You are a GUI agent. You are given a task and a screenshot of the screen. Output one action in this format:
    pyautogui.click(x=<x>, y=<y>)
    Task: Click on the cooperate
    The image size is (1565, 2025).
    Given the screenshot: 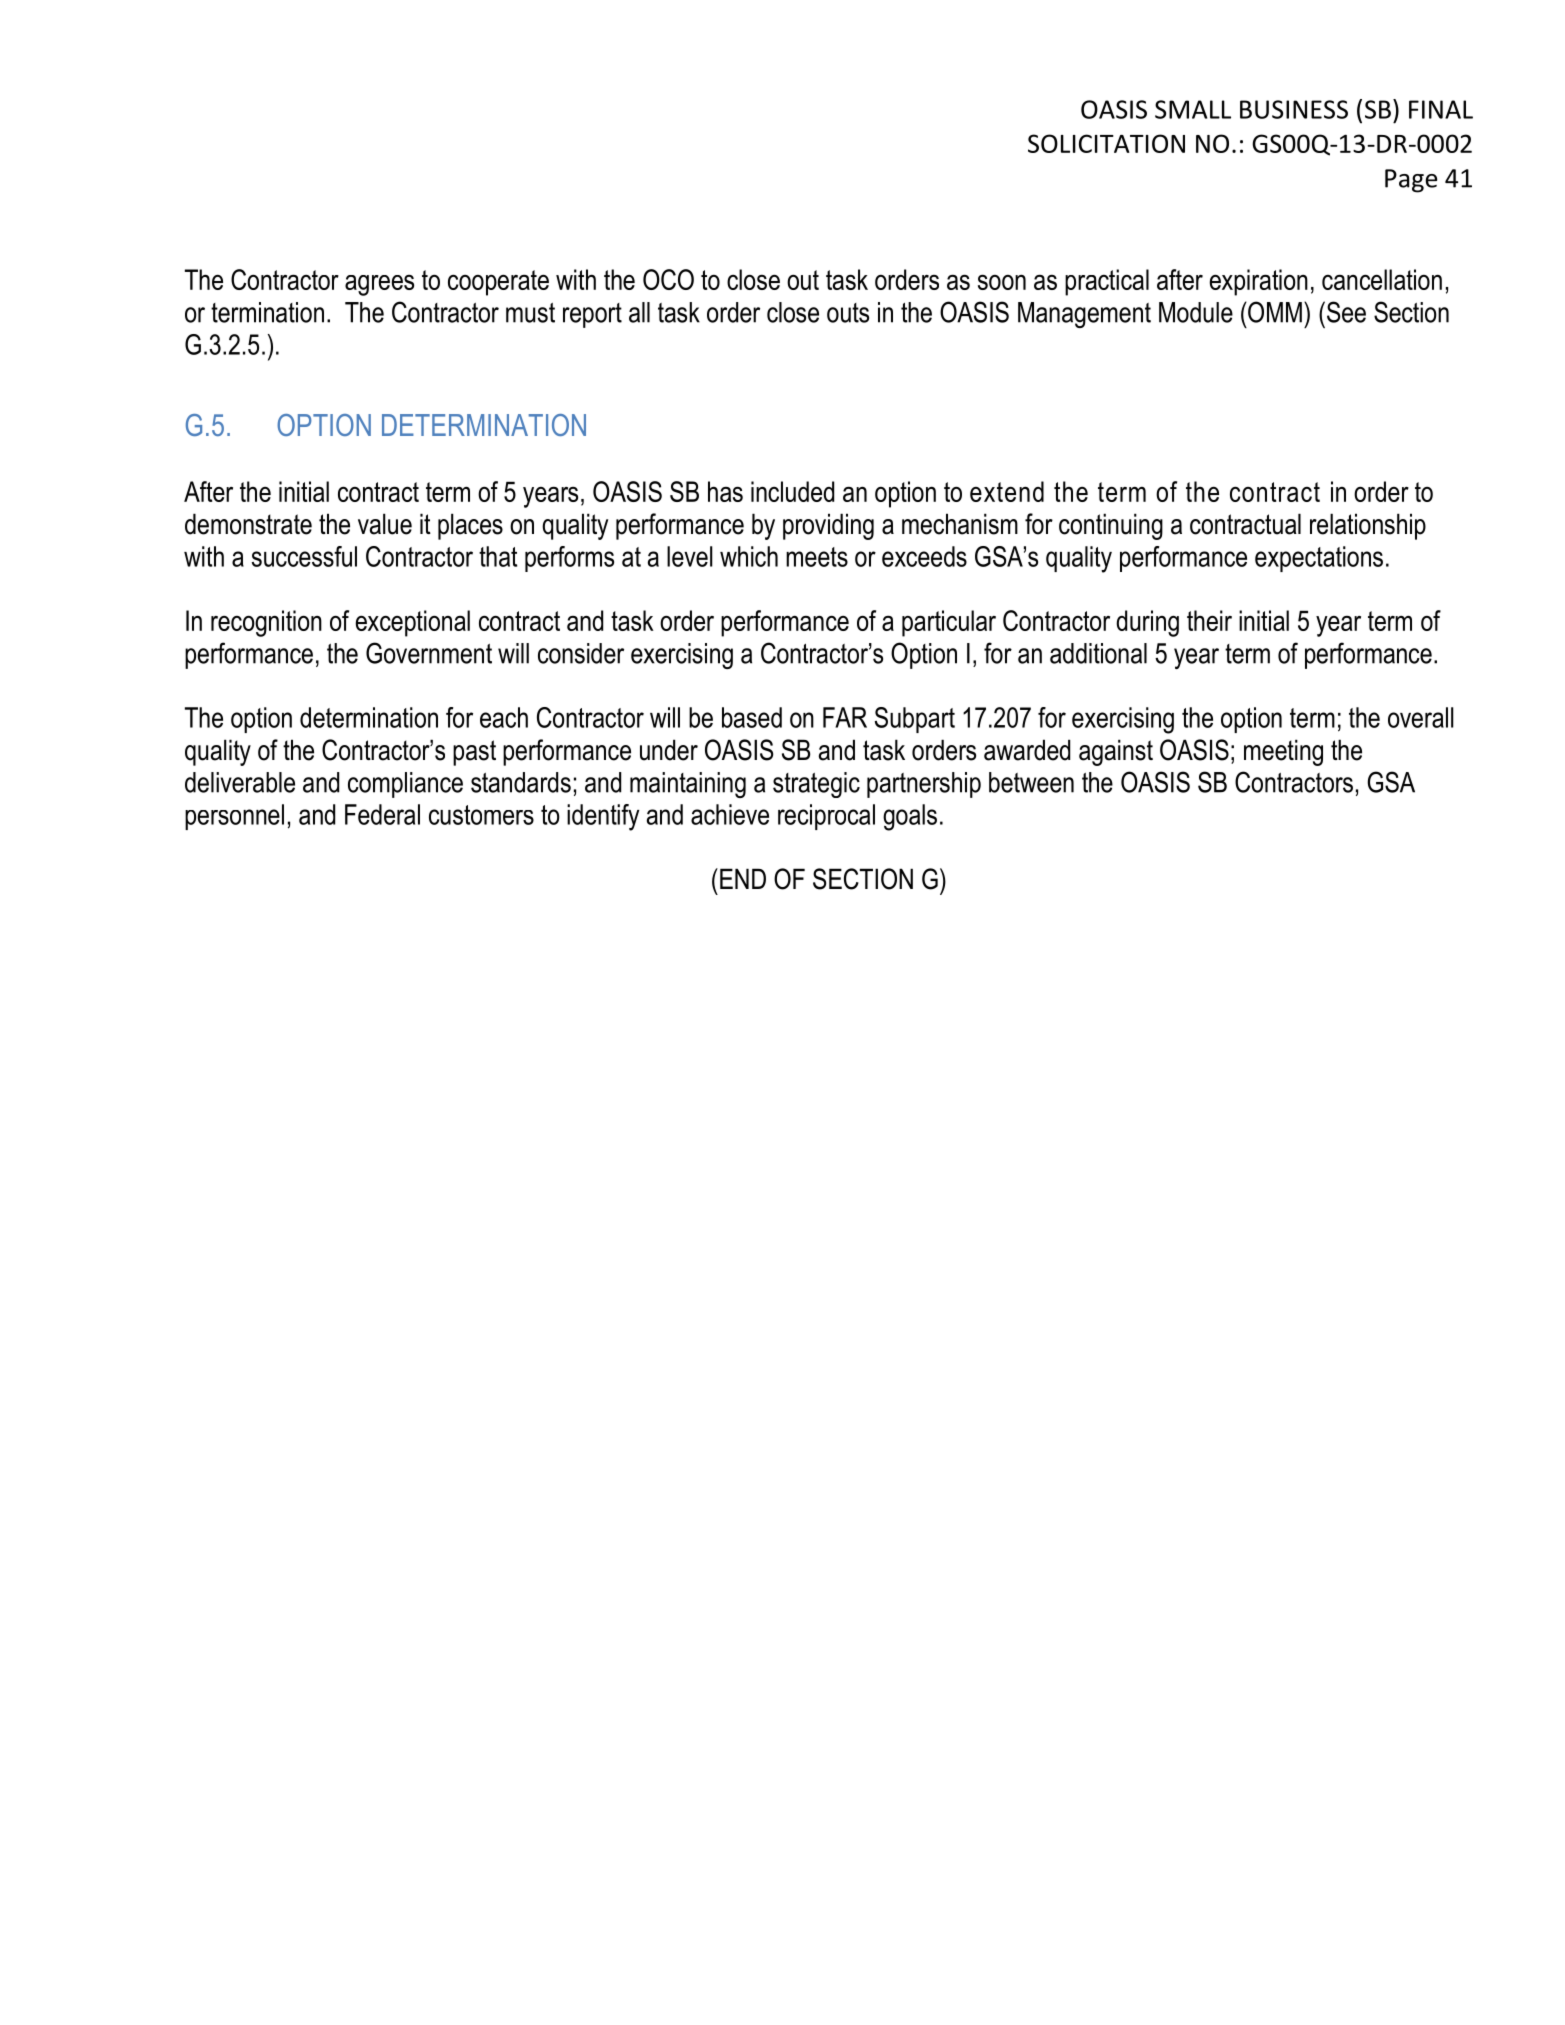 What is the action you would take?
    pyautogui.click(x=498, y=283)
